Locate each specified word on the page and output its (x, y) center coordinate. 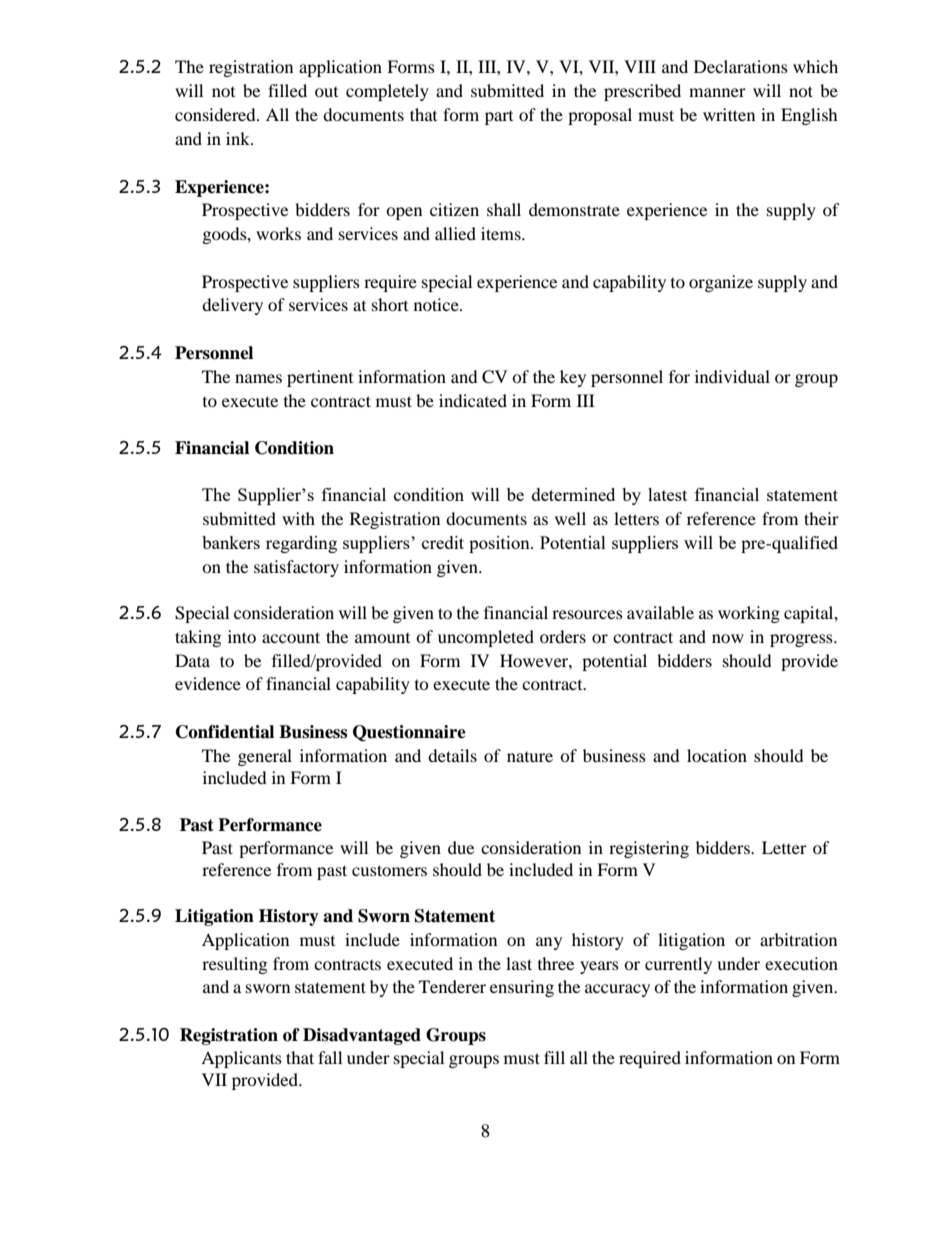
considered (216, 114)
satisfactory (296, 568)
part (499, 118)
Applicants (241, 1059)
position (500, 544)
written (729, 114)
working (749, 614)
